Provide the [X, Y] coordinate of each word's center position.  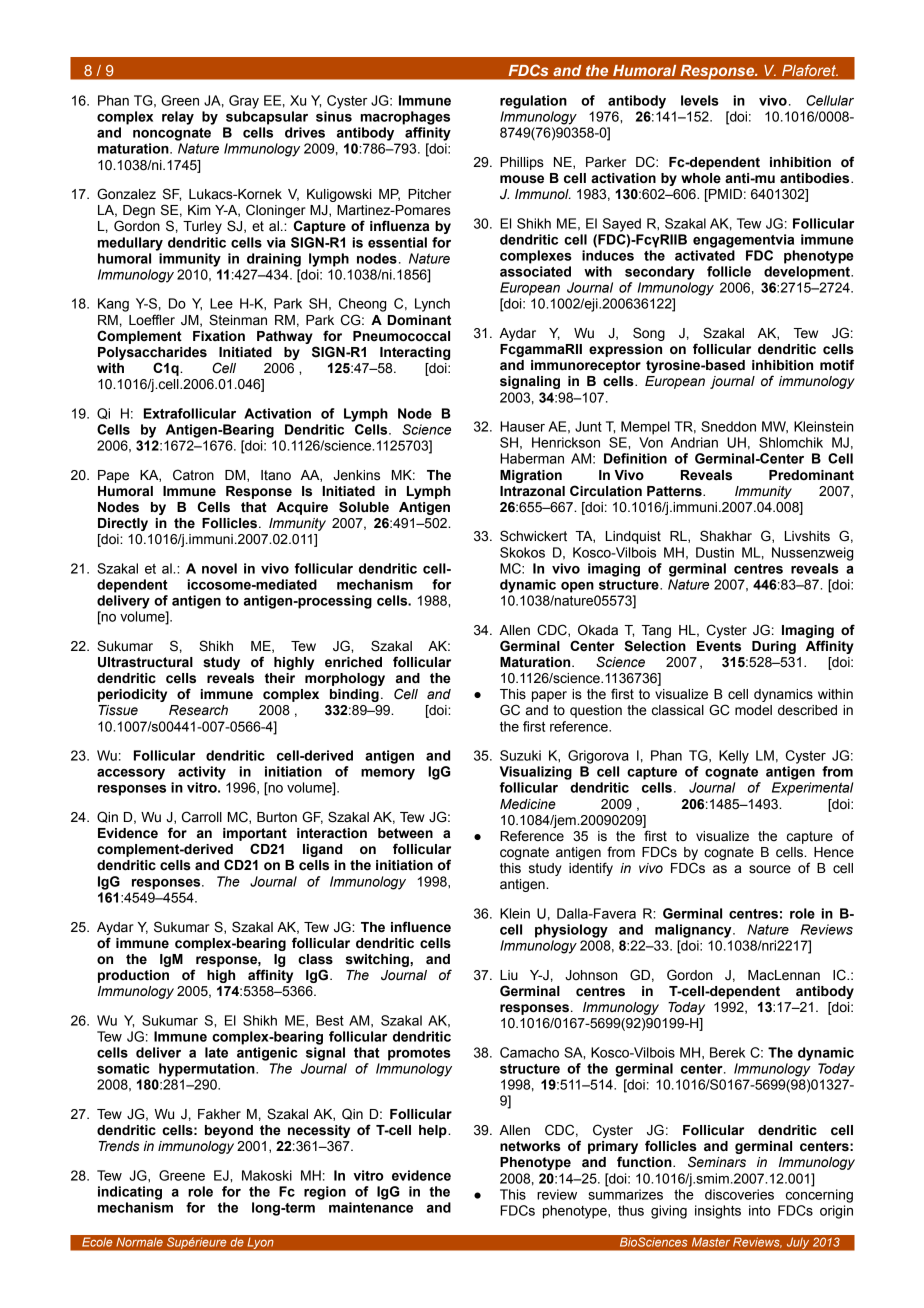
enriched [353, 662]
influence [421, 927]
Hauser [522, 426]
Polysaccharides [152, 353]
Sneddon [728, 426]
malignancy [694, 931]
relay [178, 118]
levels [700, 100]
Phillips [522, 163]
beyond [229, 1131]
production [133, 976]
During [774, 647]
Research [198, 710]
